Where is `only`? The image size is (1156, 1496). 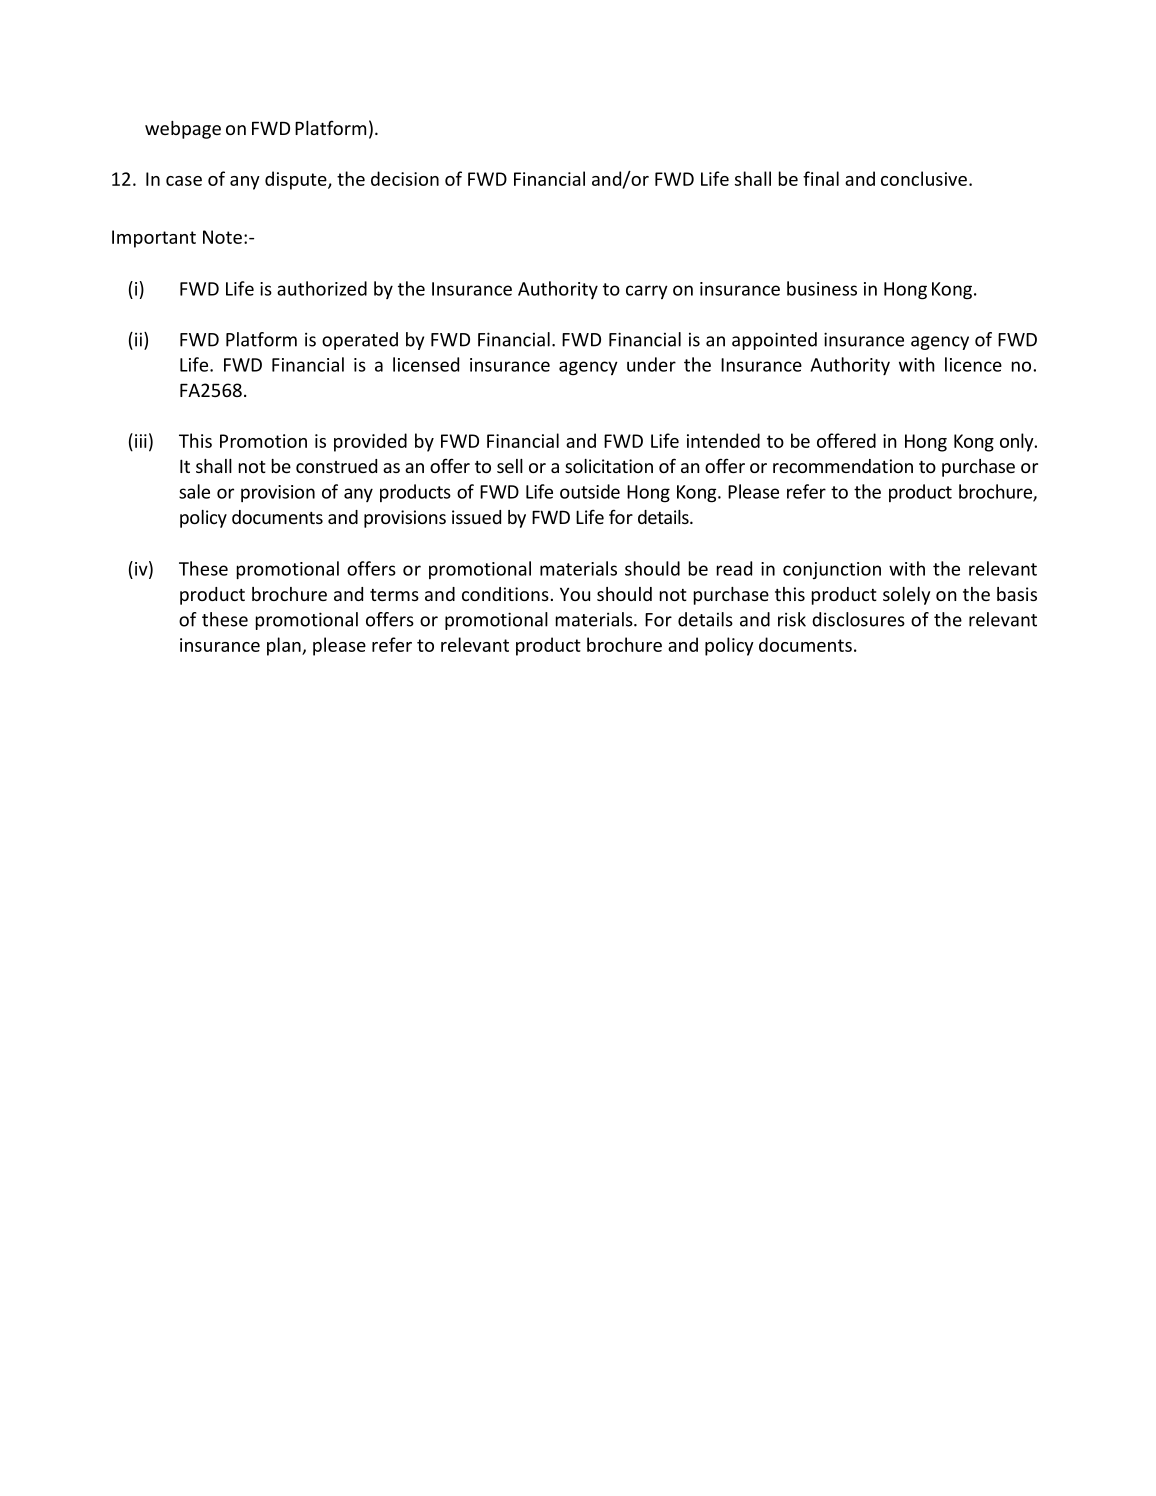
only is located at coordinates (1018, 442).
